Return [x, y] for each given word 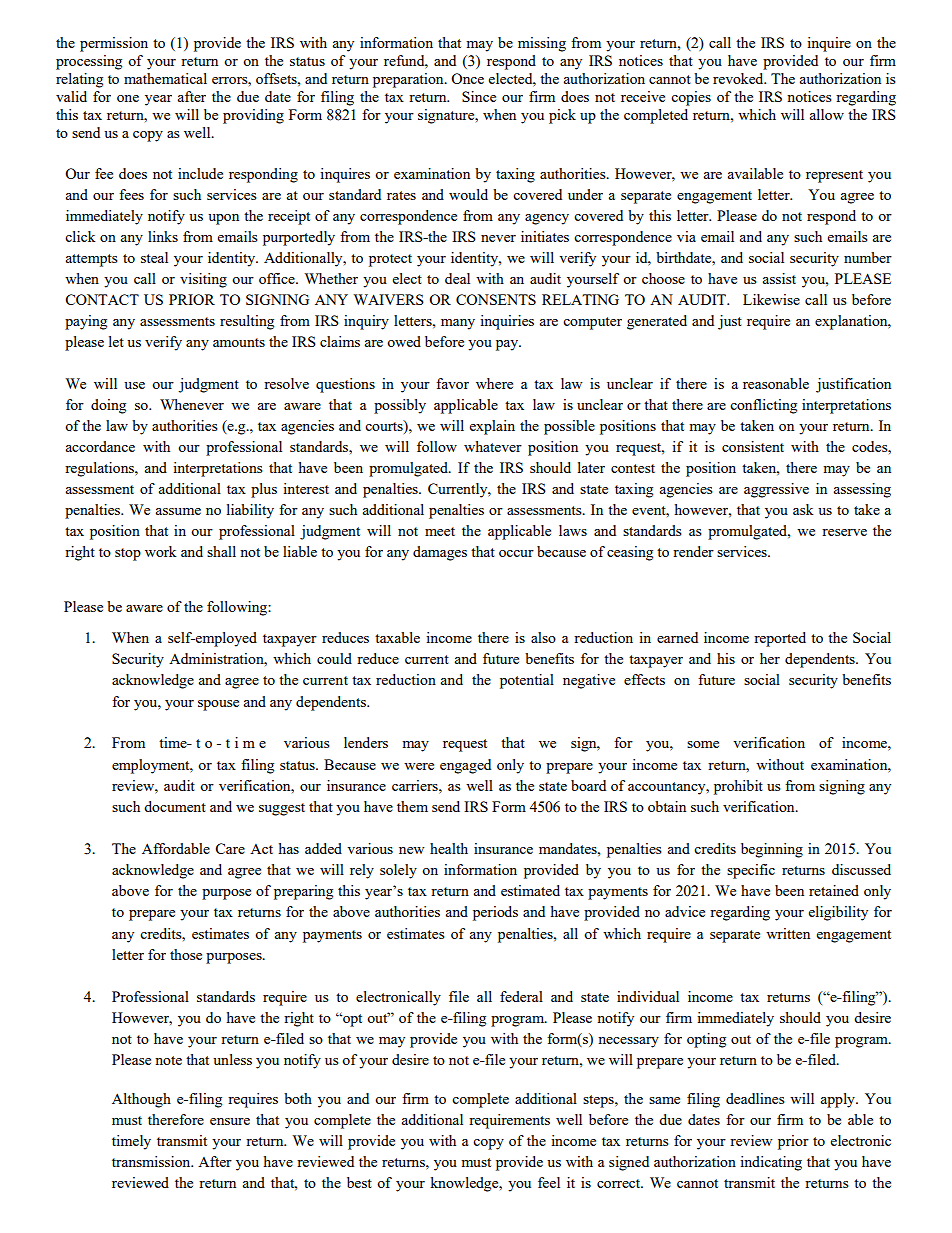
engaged [465, 766]
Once [467, 78]
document [175, 806]
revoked [739, 78]
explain [492, 427]
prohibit [738, 787]
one [128, 98]
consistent [753, 446]
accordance [100, 446]
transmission [152, 1161]
